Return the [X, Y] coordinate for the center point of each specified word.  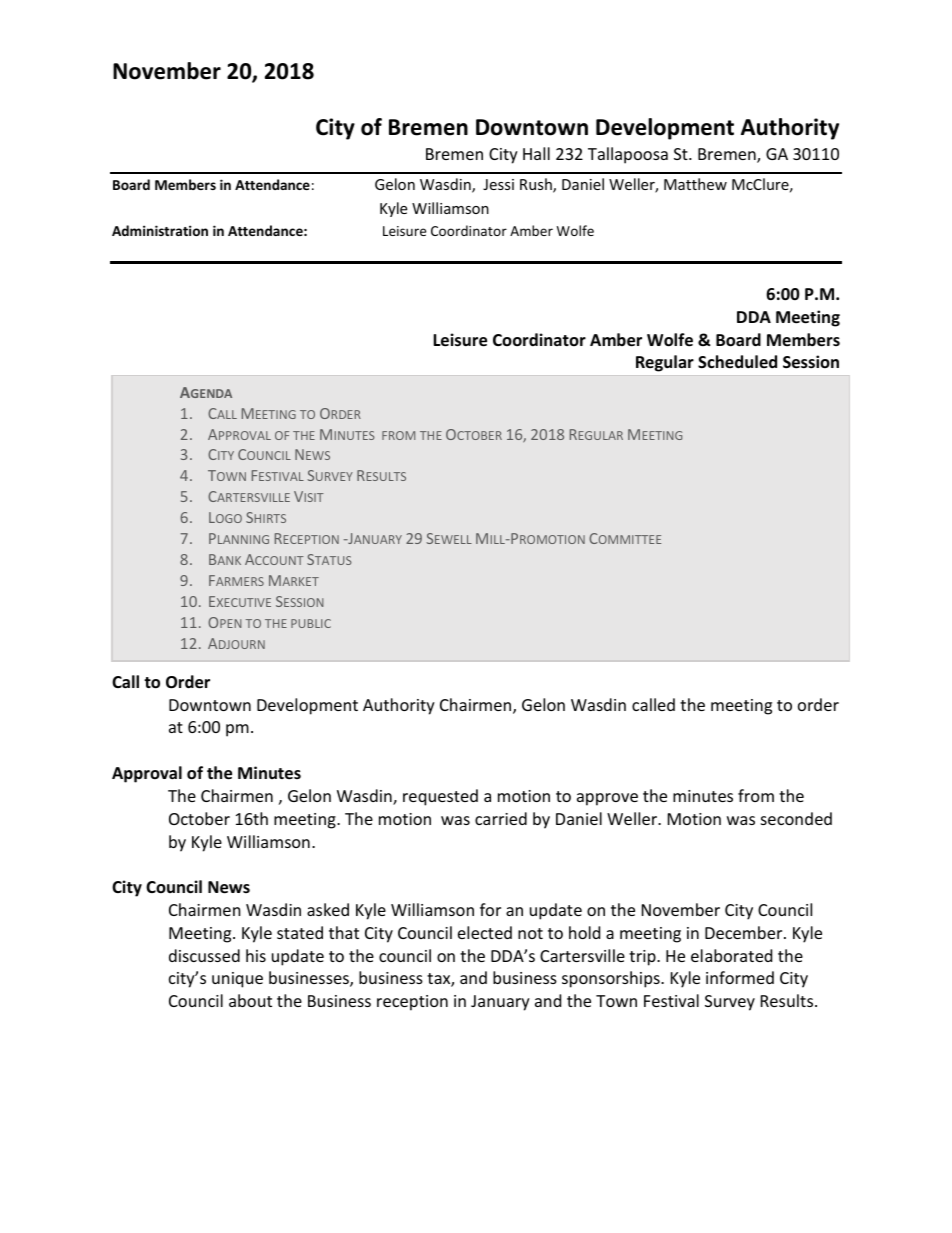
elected [485, 932]
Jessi [498, 184]
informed [740, 977]
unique [237, 980]
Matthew [695, 184]
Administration [160, 230]
